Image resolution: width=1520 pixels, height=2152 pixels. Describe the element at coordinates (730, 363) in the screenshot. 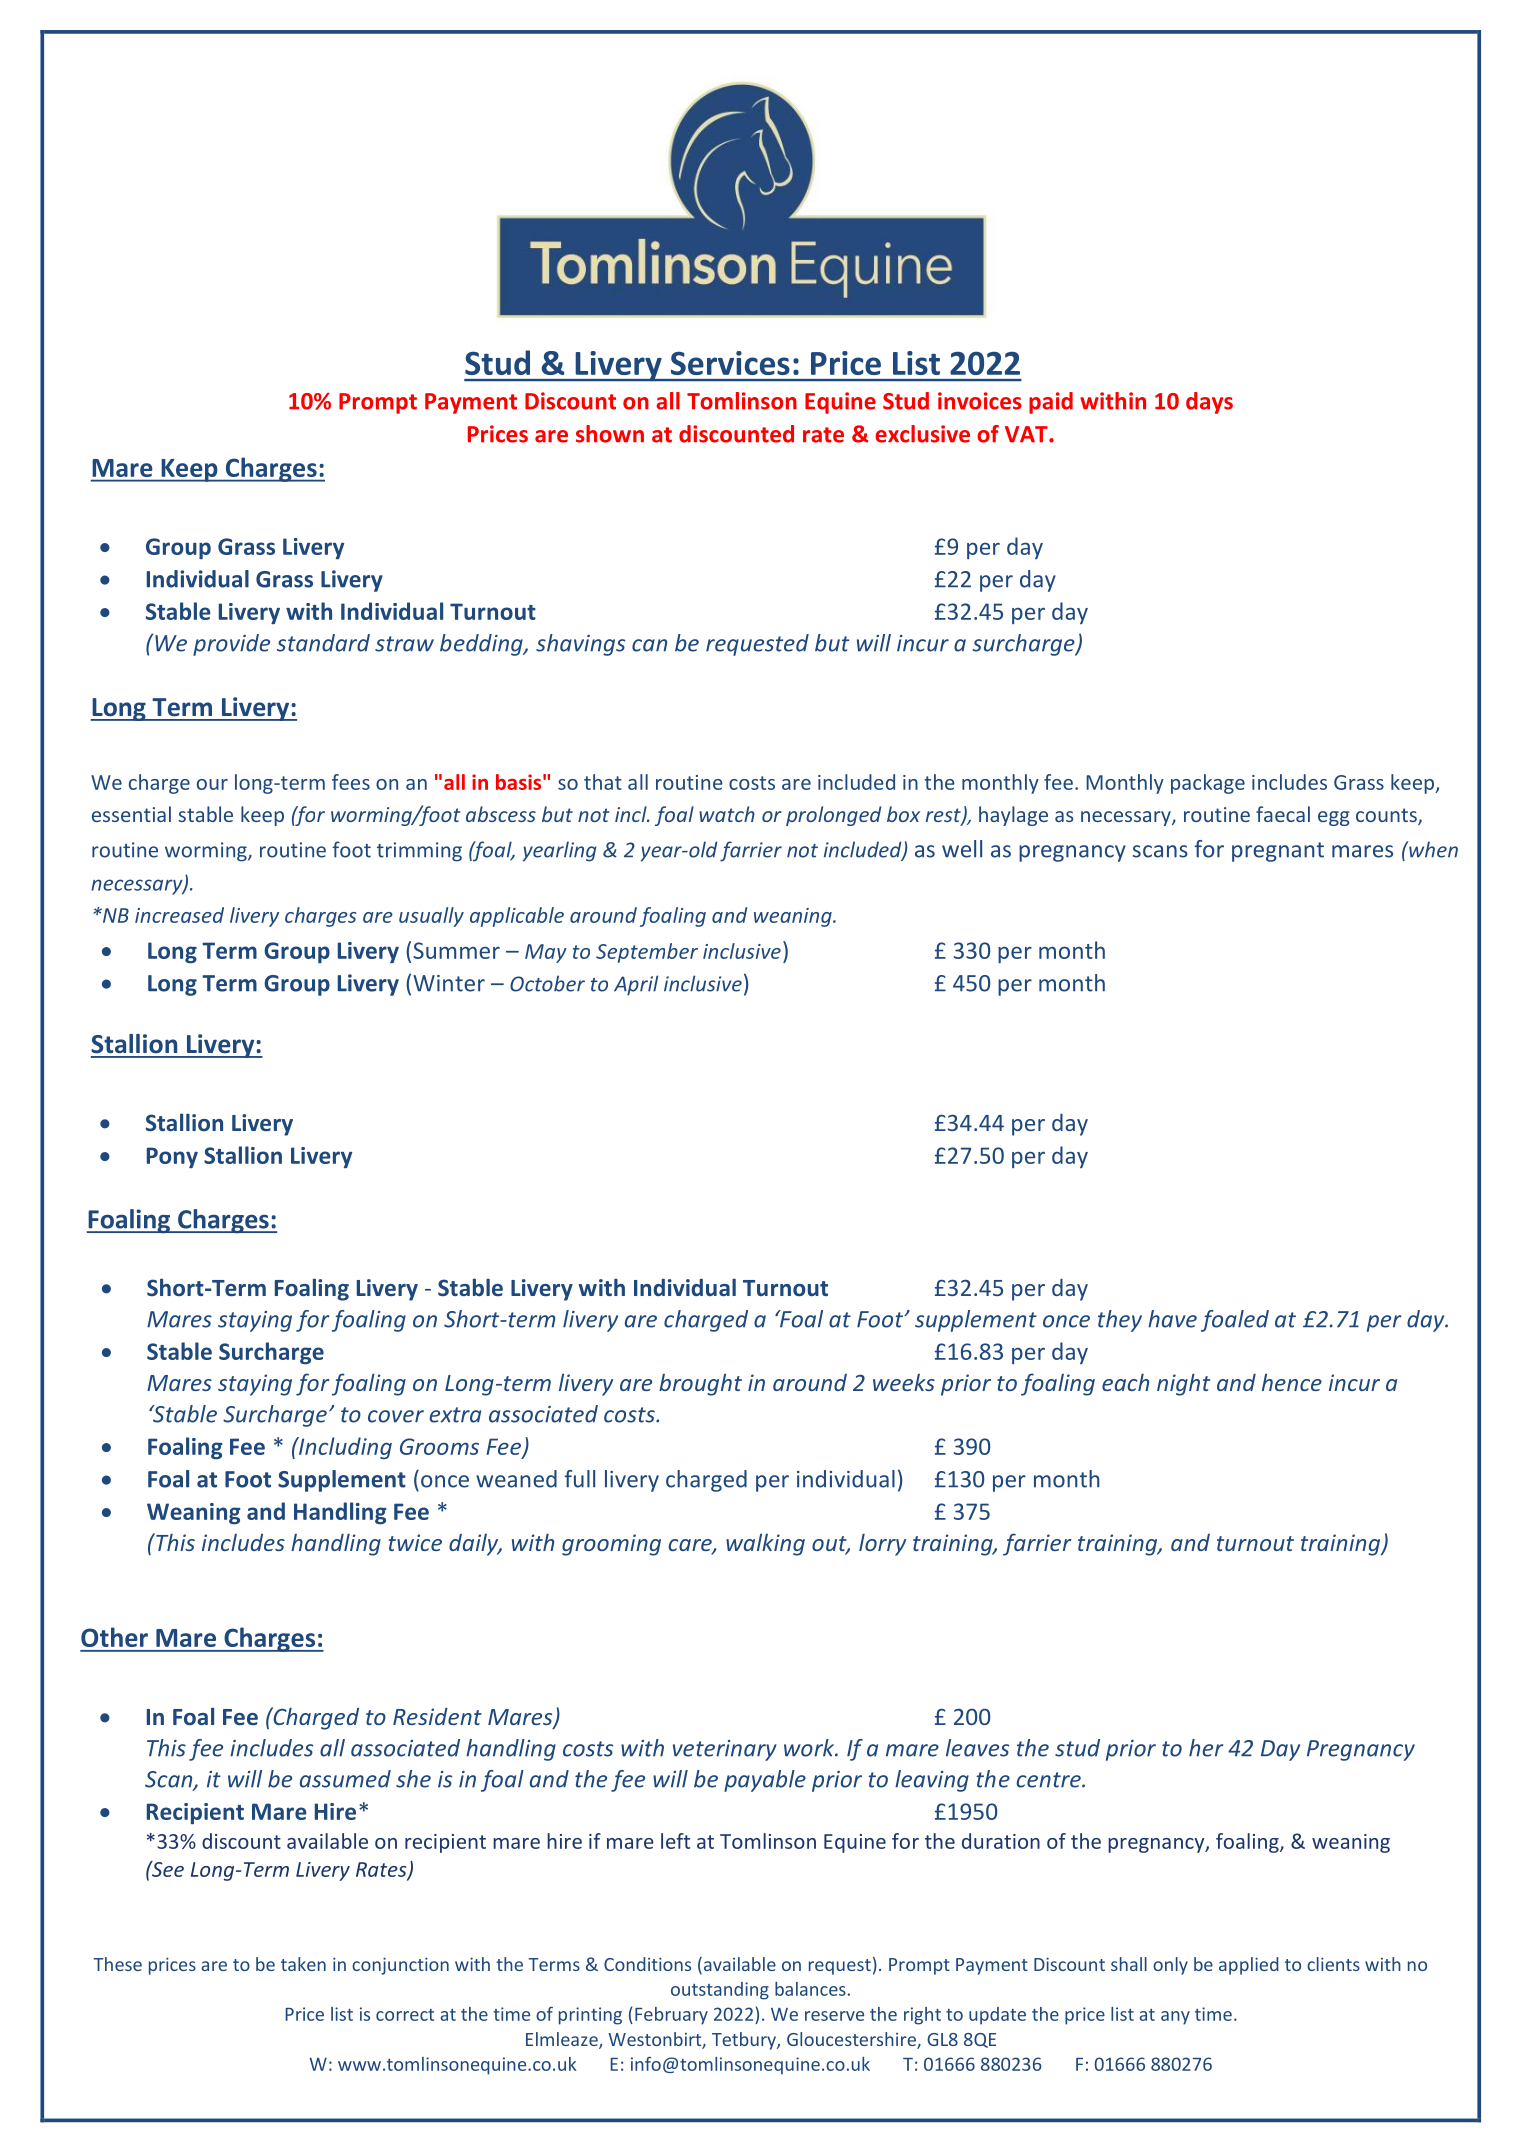

I see `Services` at that location.
